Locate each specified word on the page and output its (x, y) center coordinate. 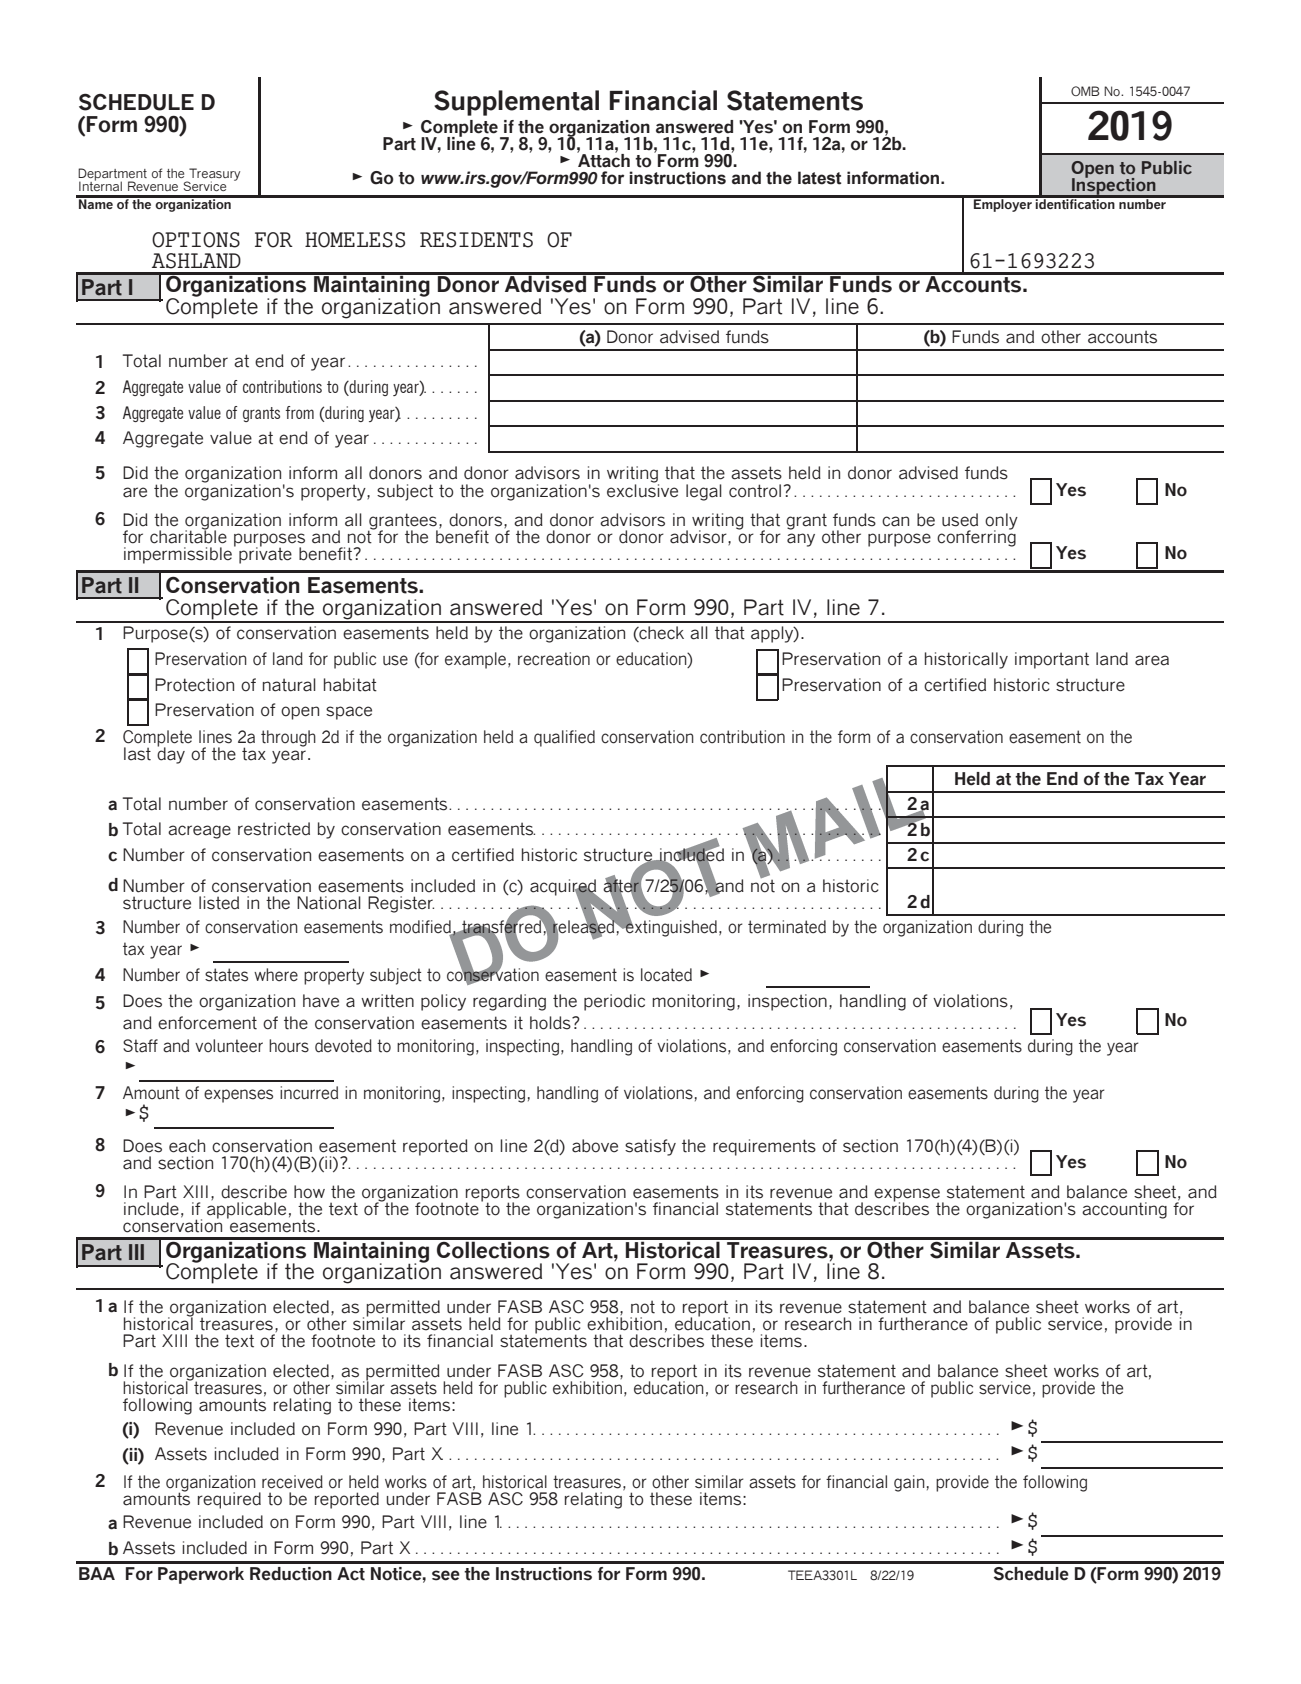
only (1001, 522)
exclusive (642, 489)
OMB (1085, 91)
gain (909, 1483)
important (1052, 660)
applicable (246, 1210)
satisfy (650, 1147)
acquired (564, 888)
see (446, 1575)
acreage (199, 832)
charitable (188, 536)
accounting (1124, 1210)
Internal (100, 185)
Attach (603, 160)
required (229, 1500)
